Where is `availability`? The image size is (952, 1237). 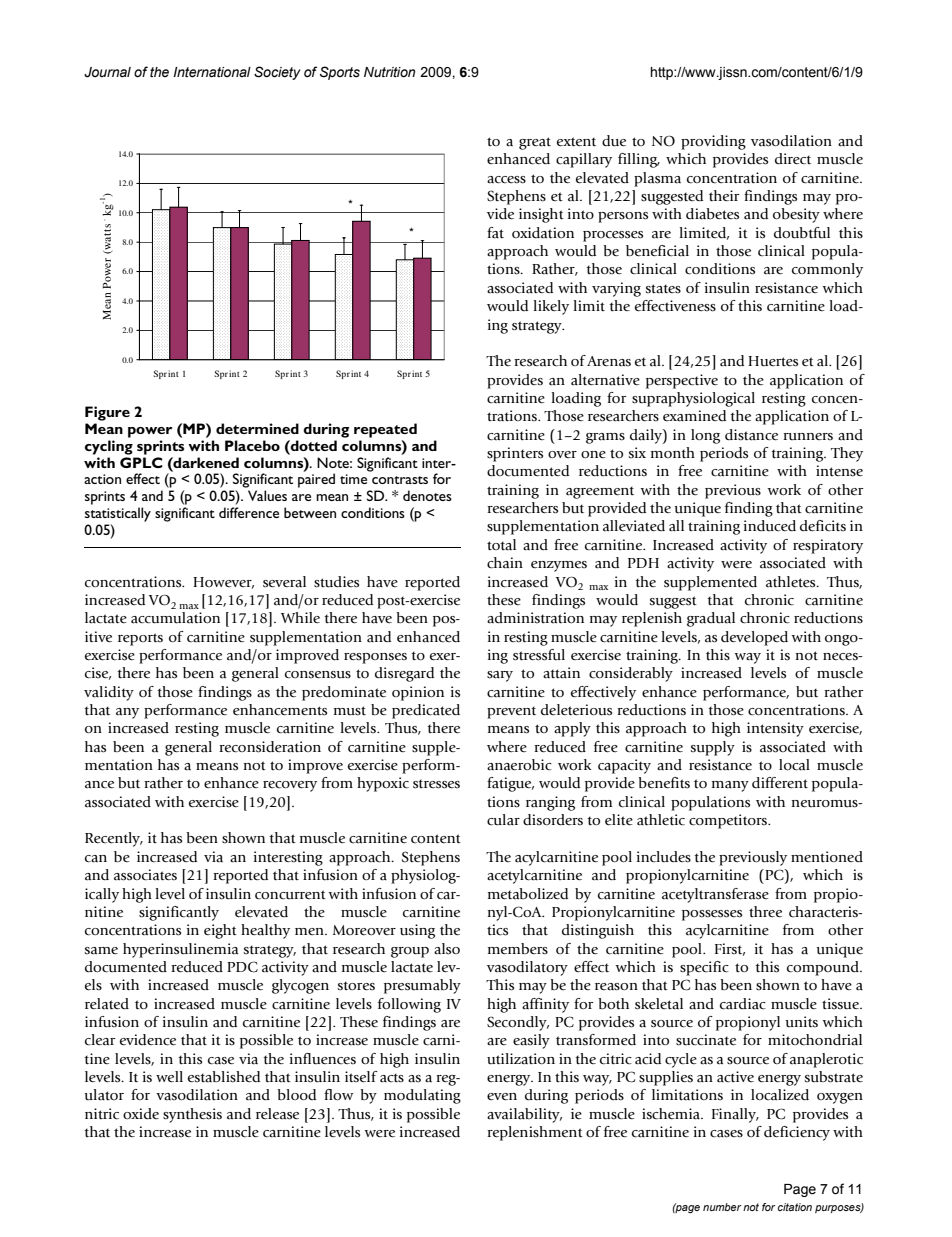
availability is located at coordinates (524, 1115).
